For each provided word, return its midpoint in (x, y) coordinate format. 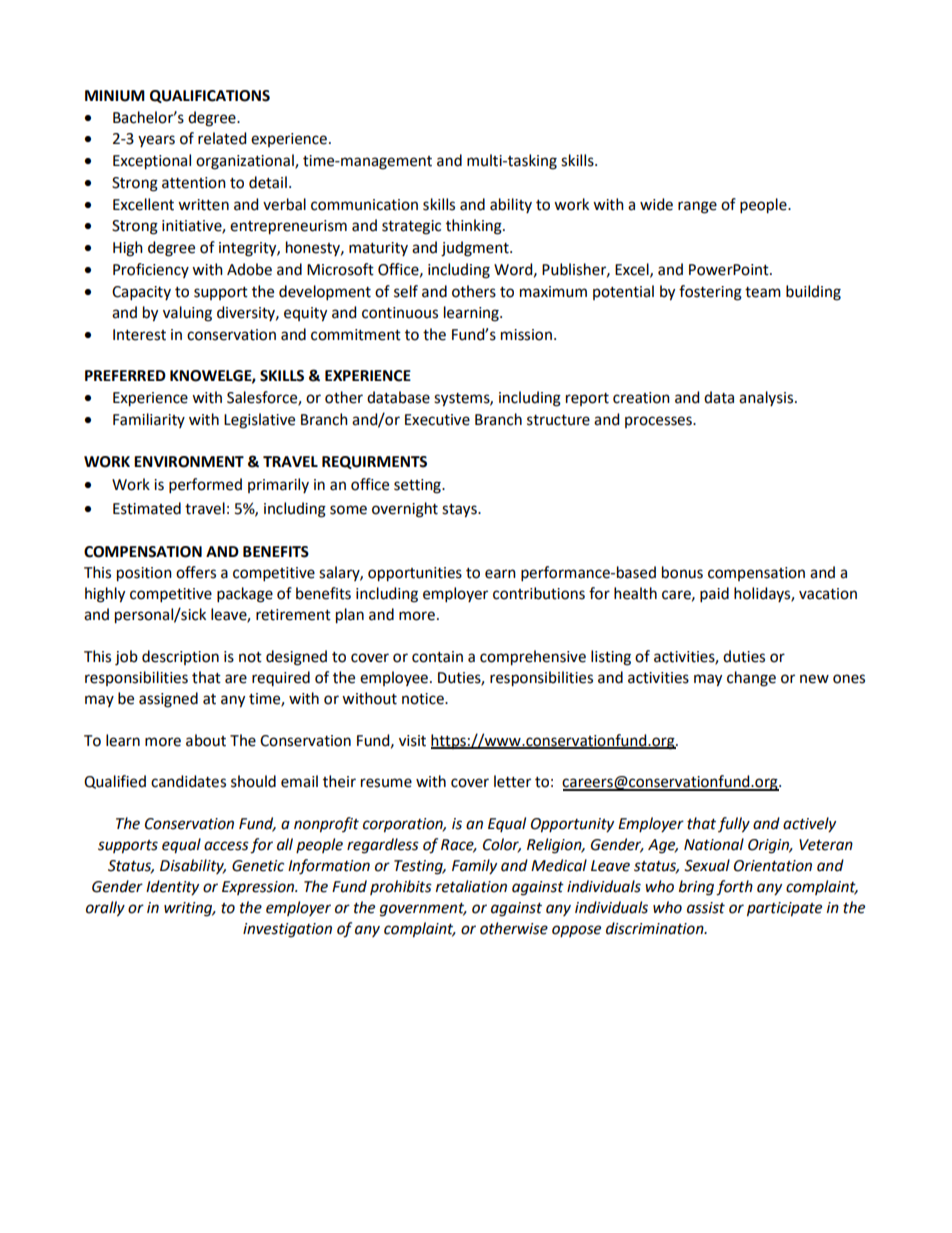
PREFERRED (125, 375)
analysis (767, 398)
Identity (172, 888)
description (180, 657)
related (222, 138)
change (751, 679)
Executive (437, 420)
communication (364, 205)
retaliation (471, 886)
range (697, 207)
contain (437, 657)
